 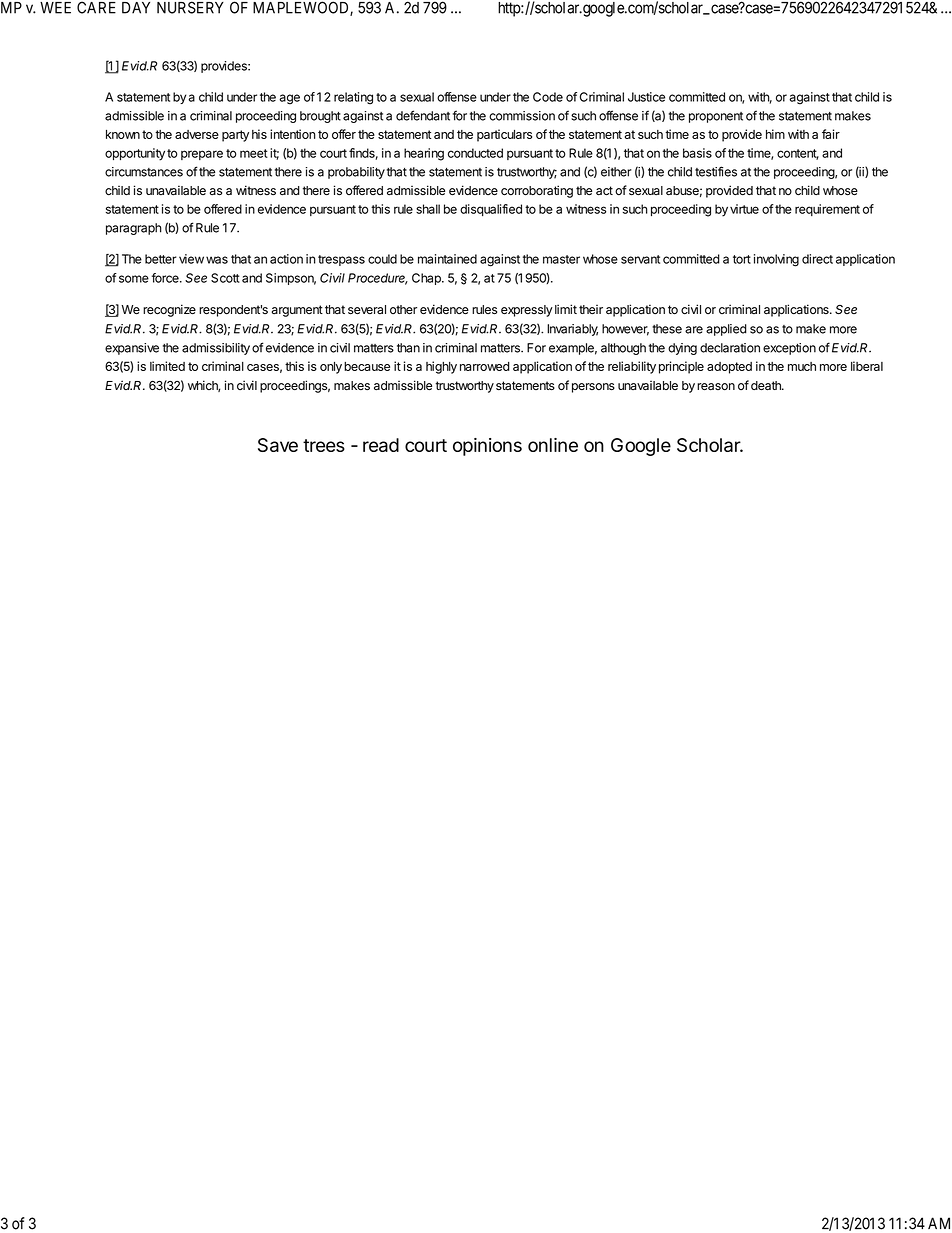 What do you see at coordinates (136, 8) in the screenshot?
I see `DAY` at bounding box center [136, 8].
